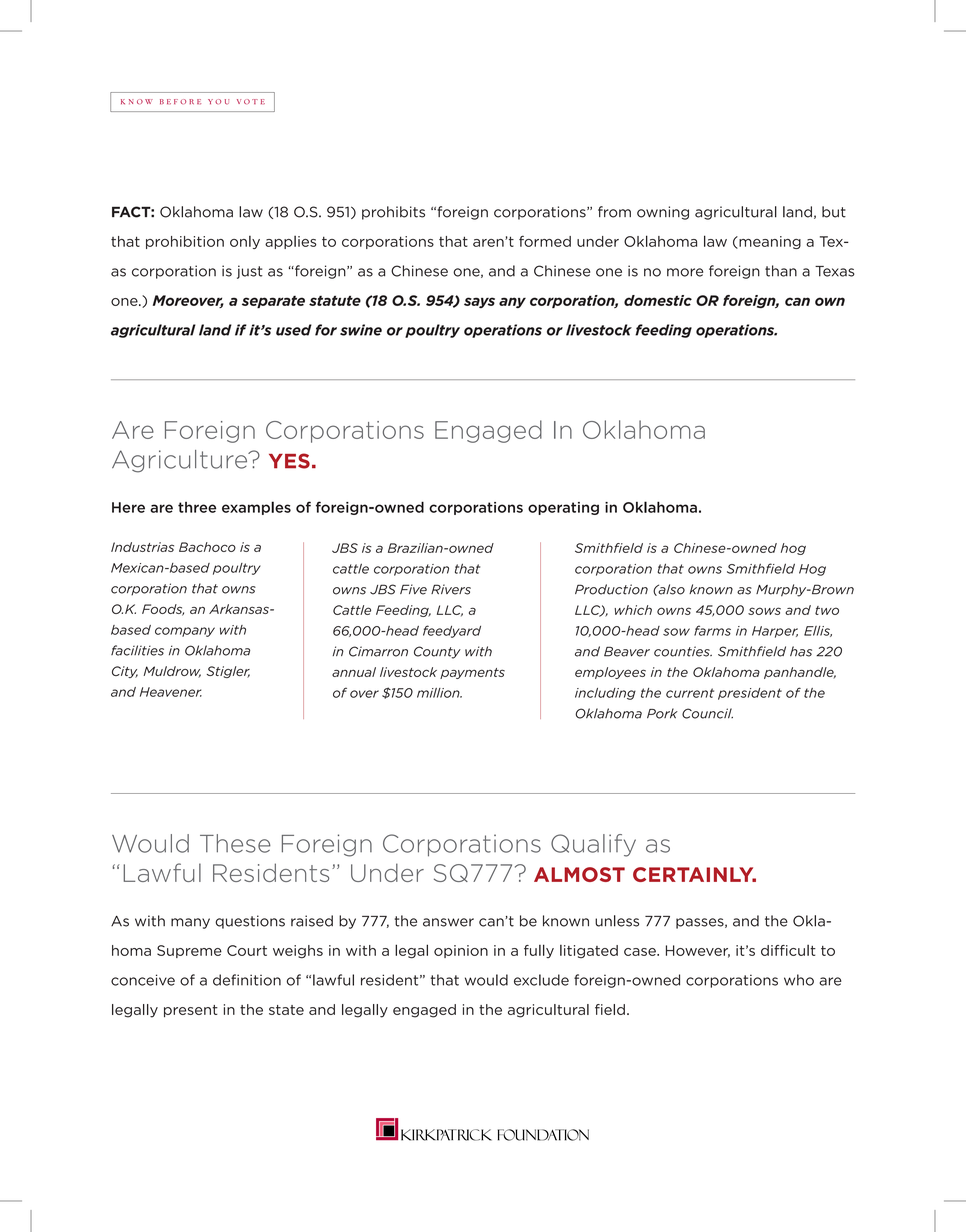  What do you see at coordinates (799, 980) in the document?
I see `who` at bounding box center [799, 980].
